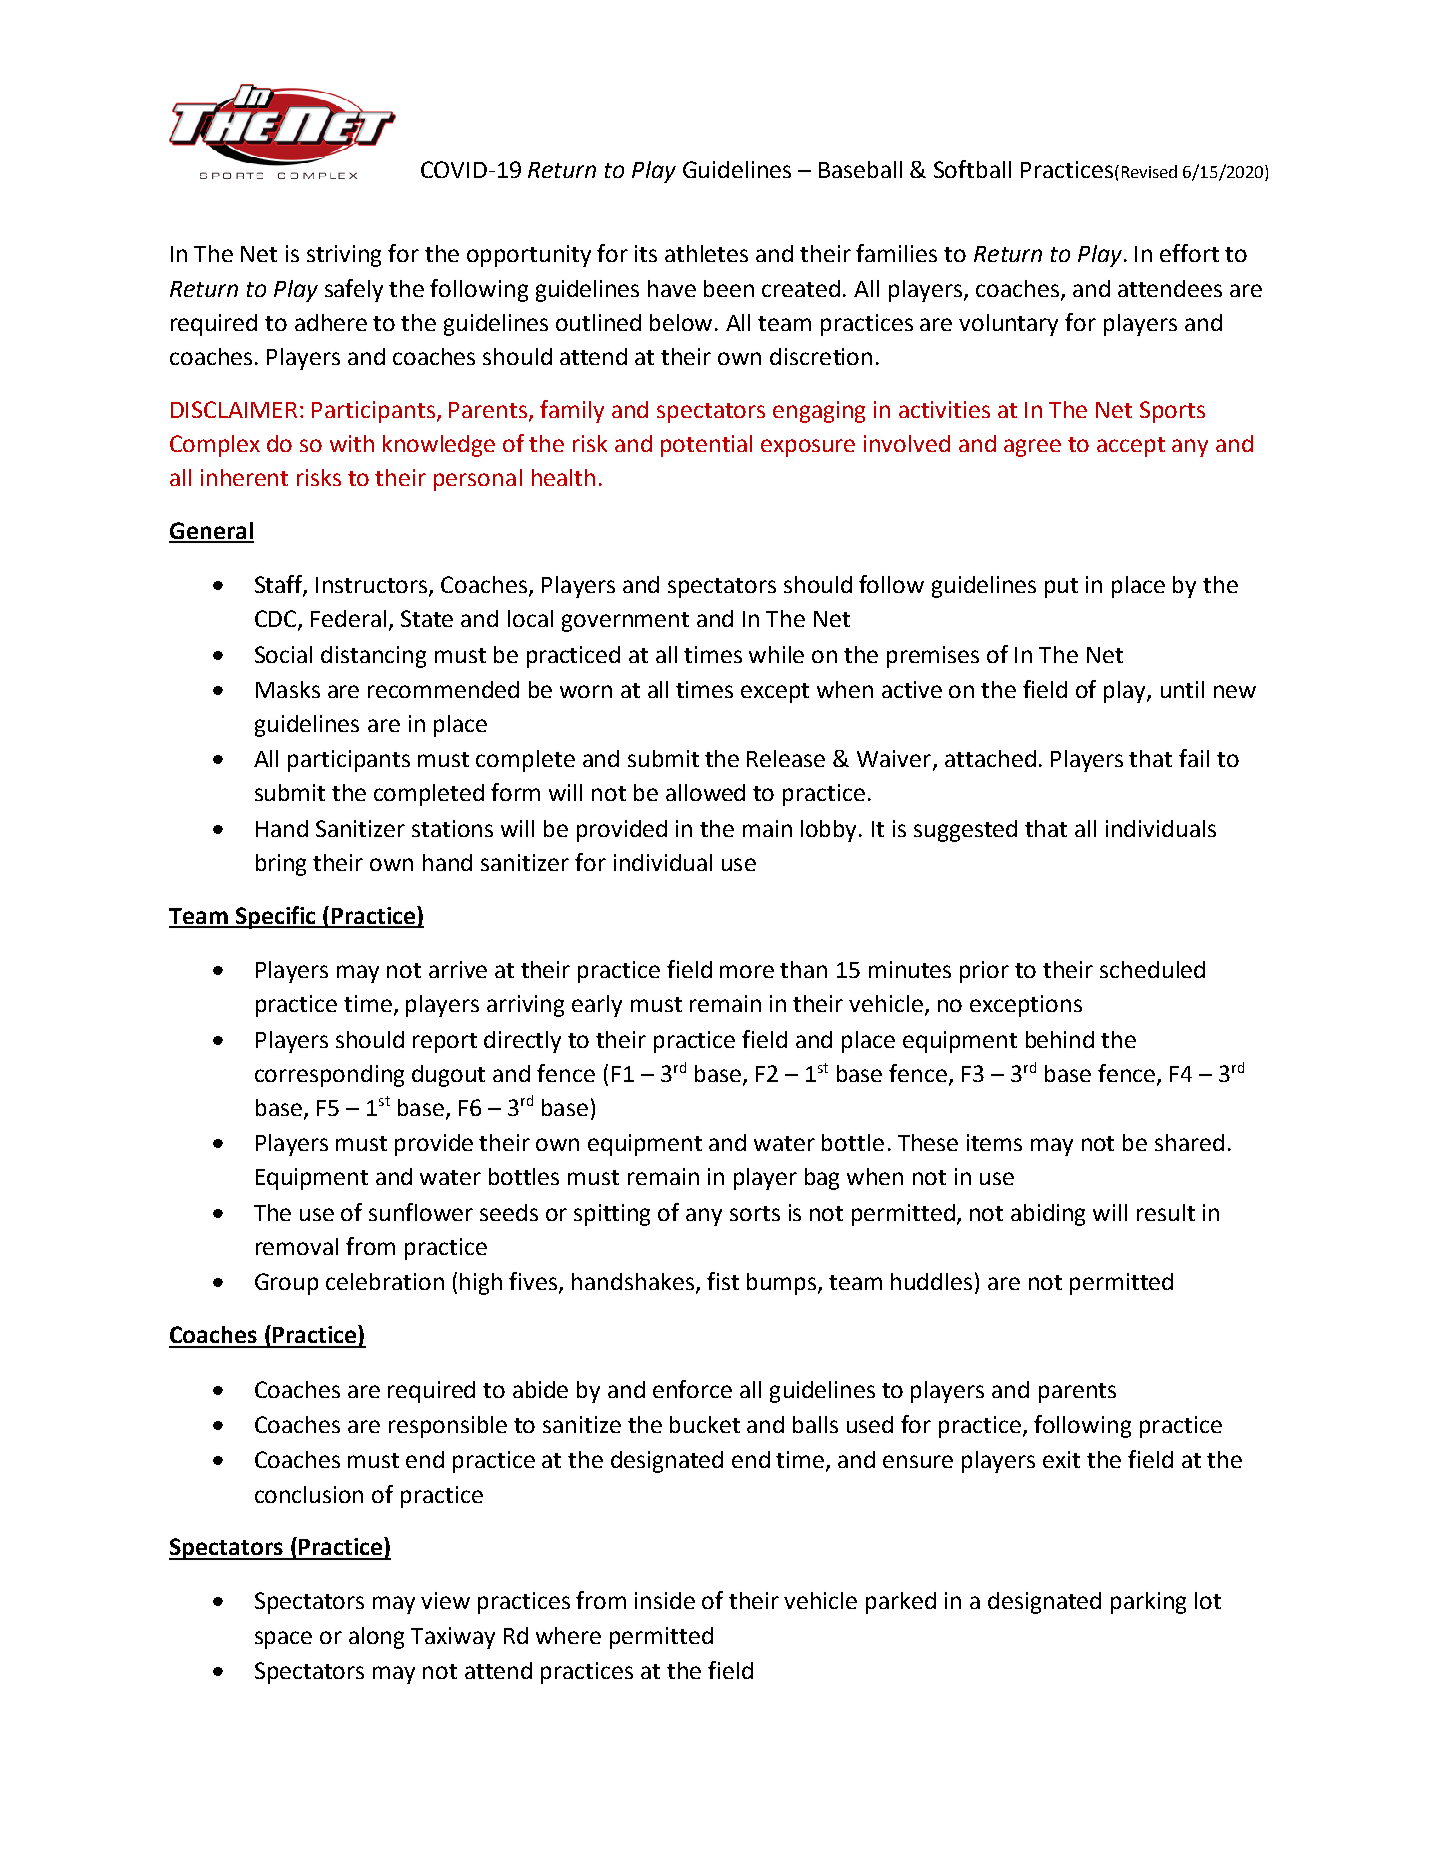 The width and height of the page is (1439, 1862). What do you see at coordinates (747, 971) in the page?
I see `more` at bounding box center [747, 971].
